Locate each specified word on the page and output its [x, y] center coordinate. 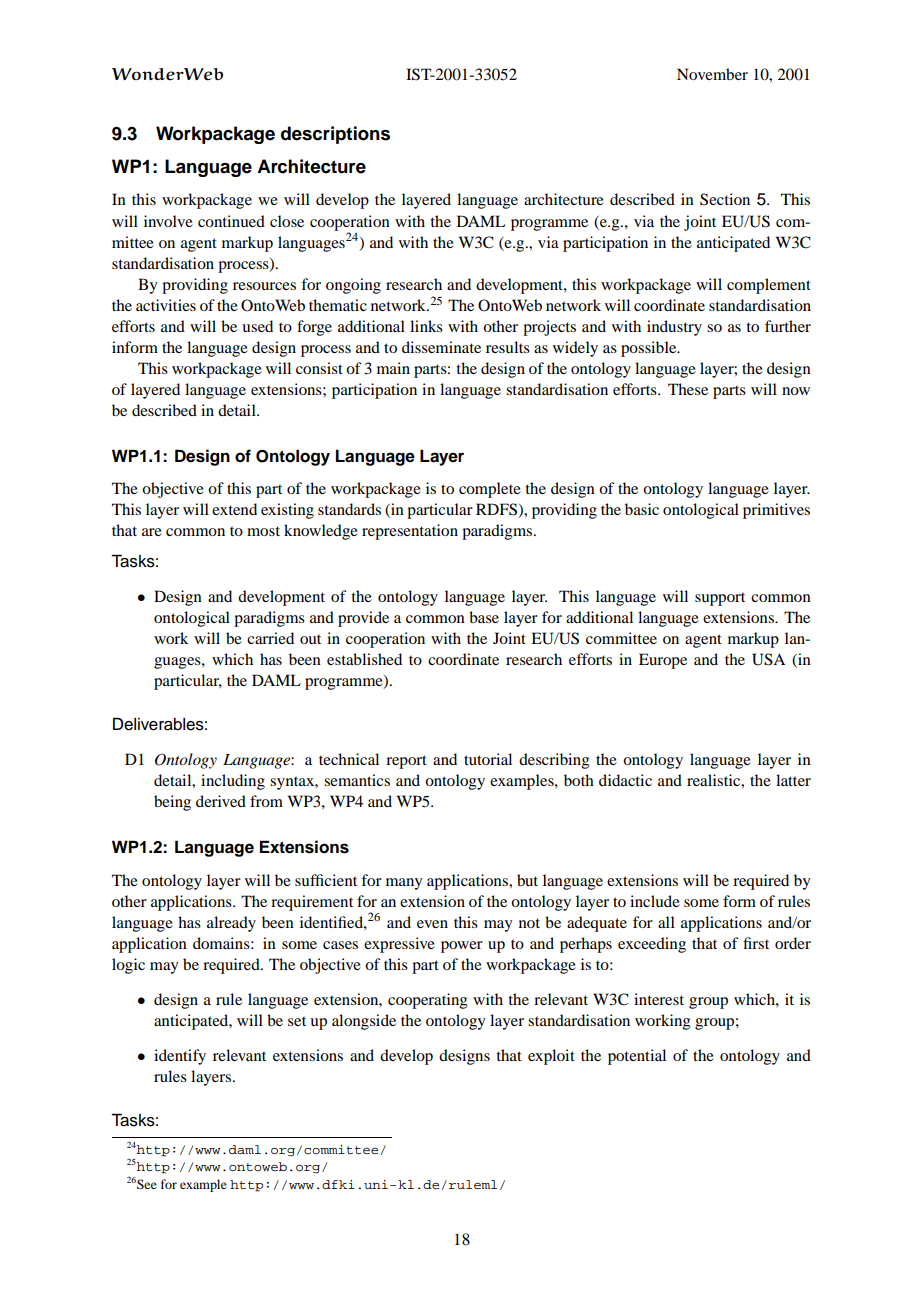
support [720, 599]
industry [674, 328]
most [263, 531]
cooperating [427, 1001]
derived [221, 801]
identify [180, 1057]
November [712, 74]
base [484, 617]
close [287, 221]
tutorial [488, 759]
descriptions [335, 135]
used [257, 326]
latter [793, 780]
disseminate [441, 347]
